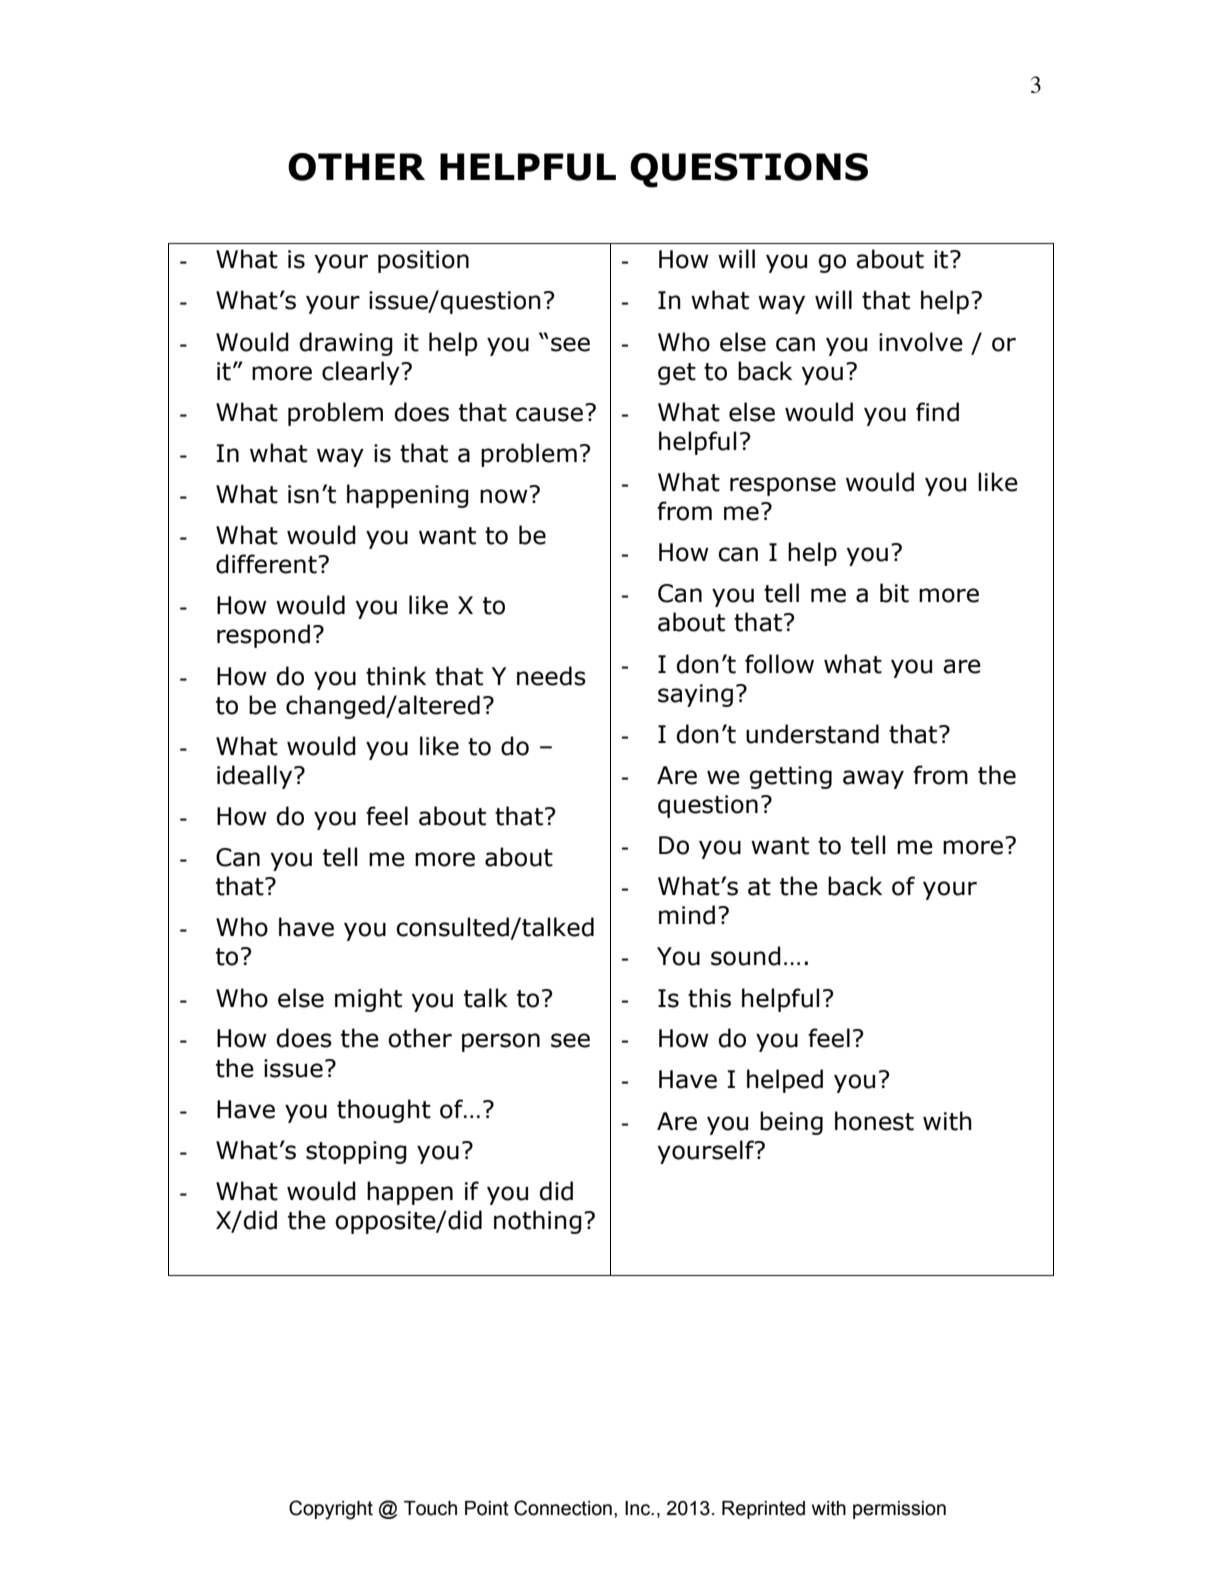  What do you see at coordinates (551, 676) in the screenshot?
I see `needs` at bounding box center [551, 676].
